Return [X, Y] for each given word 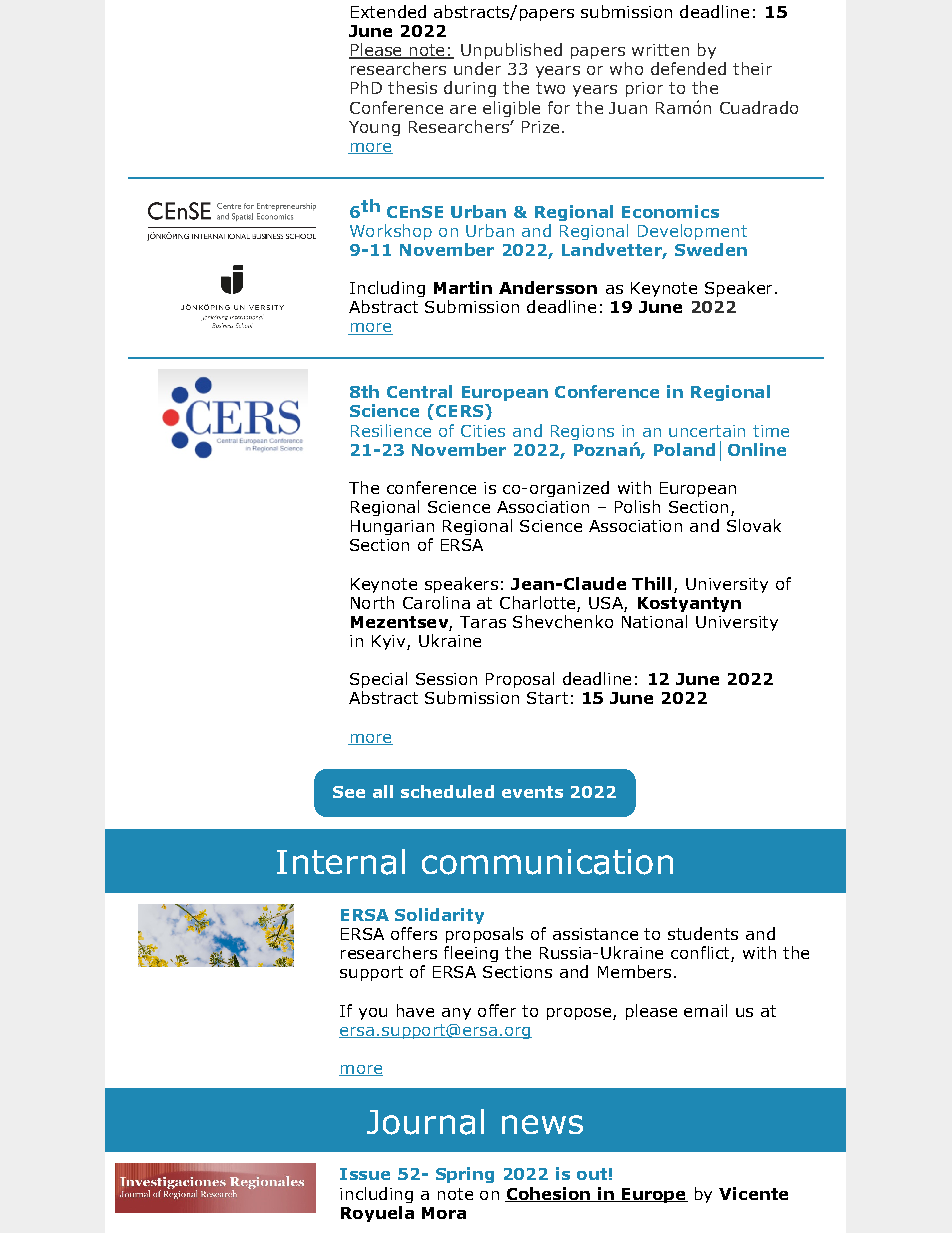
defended [688, 68]
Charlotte [537, 602]
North [372, 602]
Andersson [548, 287]
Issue [365, 1174]
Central [419, 391]
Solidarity [439, 916]
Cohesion [548, 1194]
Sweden [711, 249]
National [654, 621]
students [703, 933]
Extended [388, 11]
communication [547, 862]
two [550, 88]
